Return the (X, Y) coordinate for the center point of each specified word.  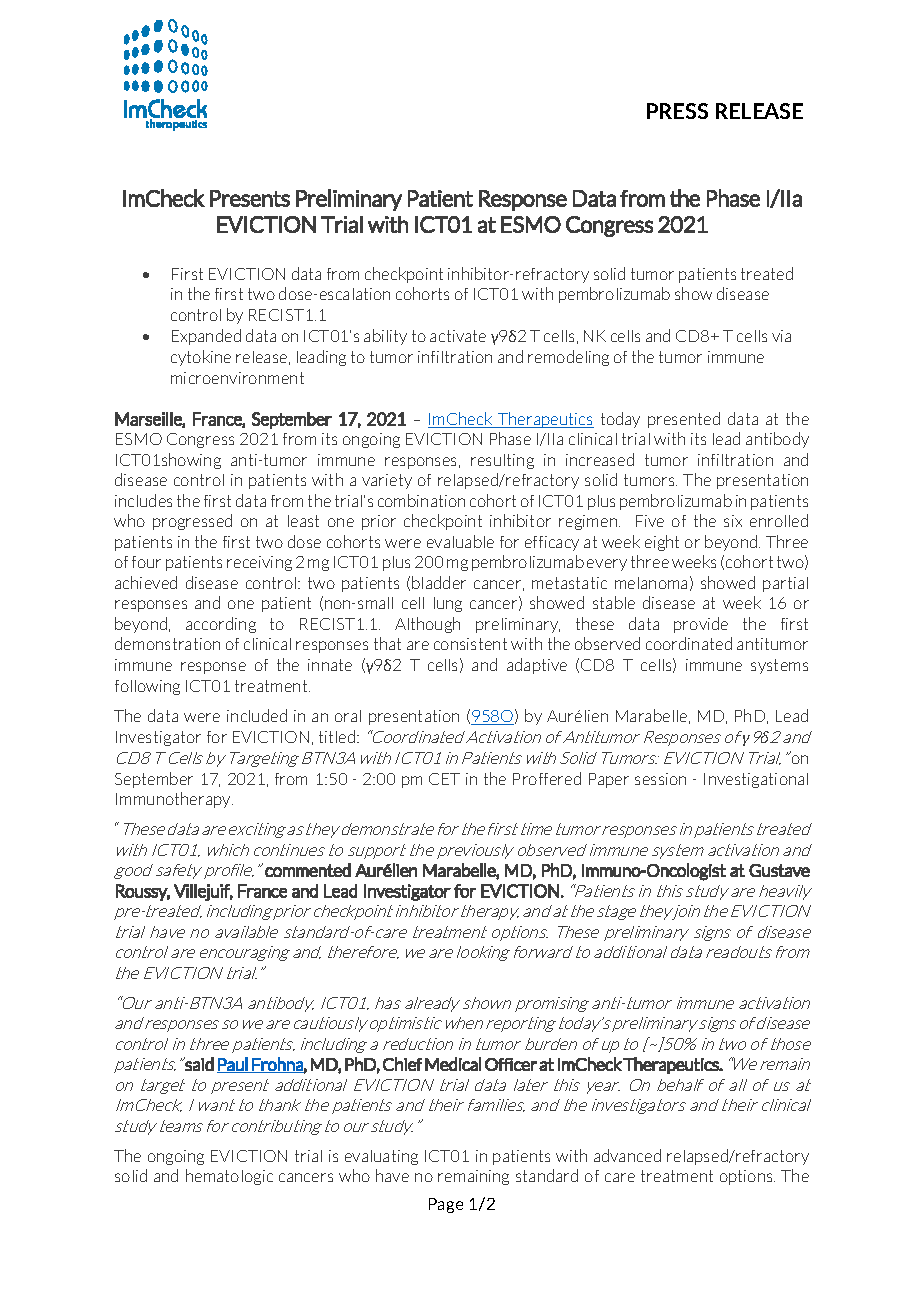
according (221, 625)
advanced (627, 1155)
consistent (470, 644)
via (781, 336)
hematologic (229, 1177)
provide (701, 625)
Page (446, 1205)
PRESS (677, 111)
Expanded (206, 337)
